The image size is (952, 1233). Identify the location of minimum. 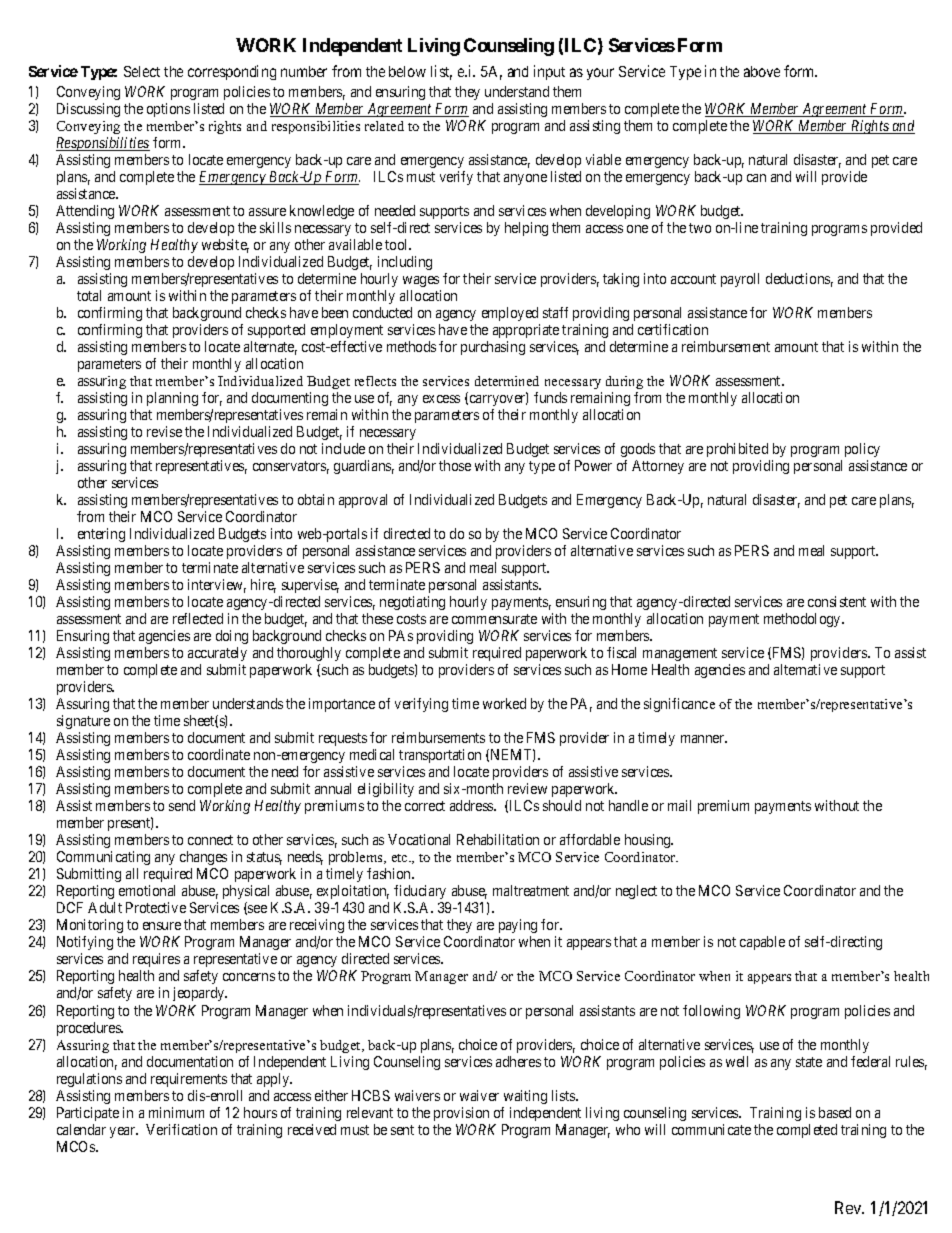
(176, 1112).
